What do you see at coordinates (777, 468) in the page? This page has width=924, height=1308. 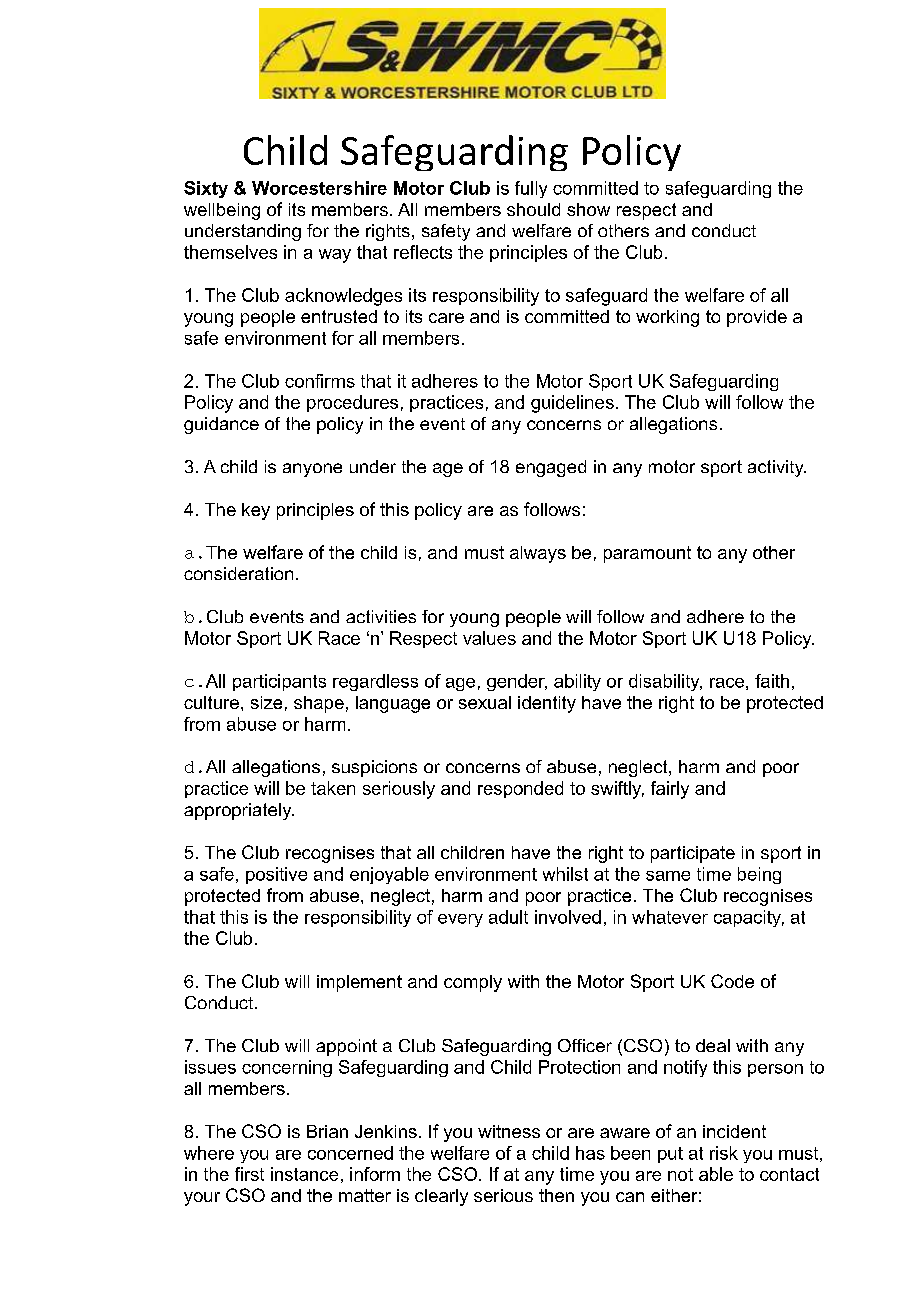 I see `activity` at bounding box center [777, 468].
